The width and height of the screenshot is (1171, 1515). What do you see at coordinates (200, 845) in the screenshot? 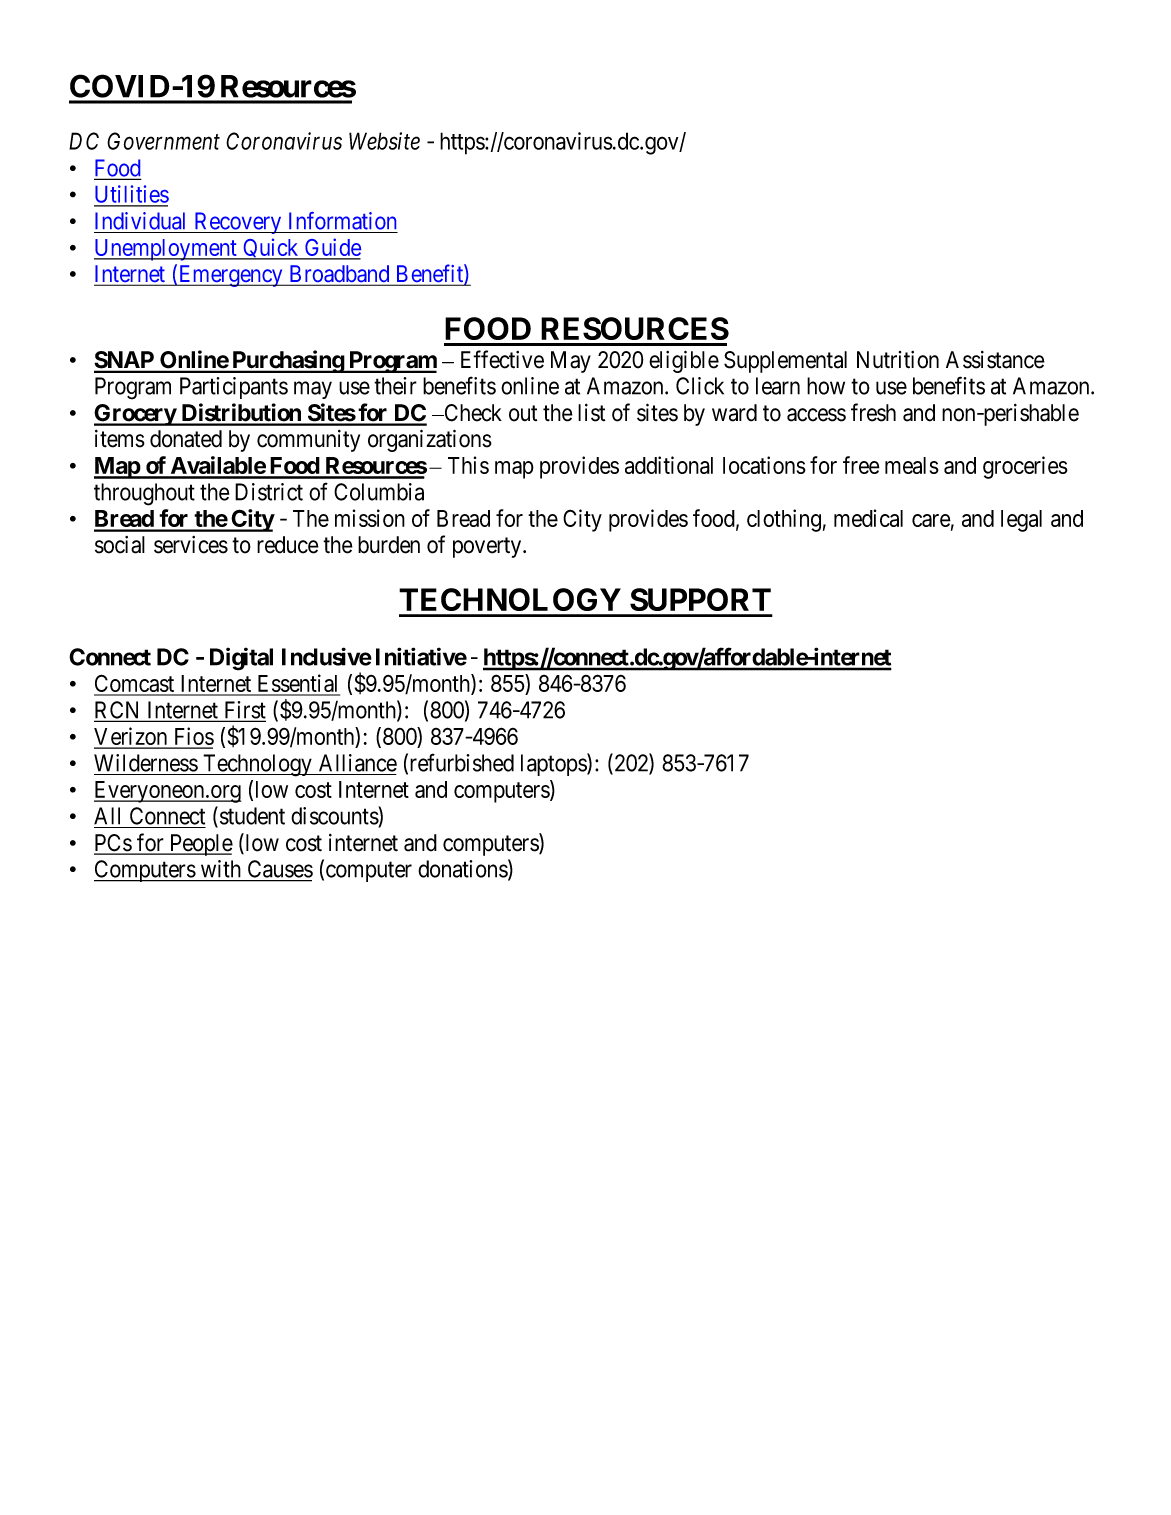
I see `People` at bounding box center [200, 845].
